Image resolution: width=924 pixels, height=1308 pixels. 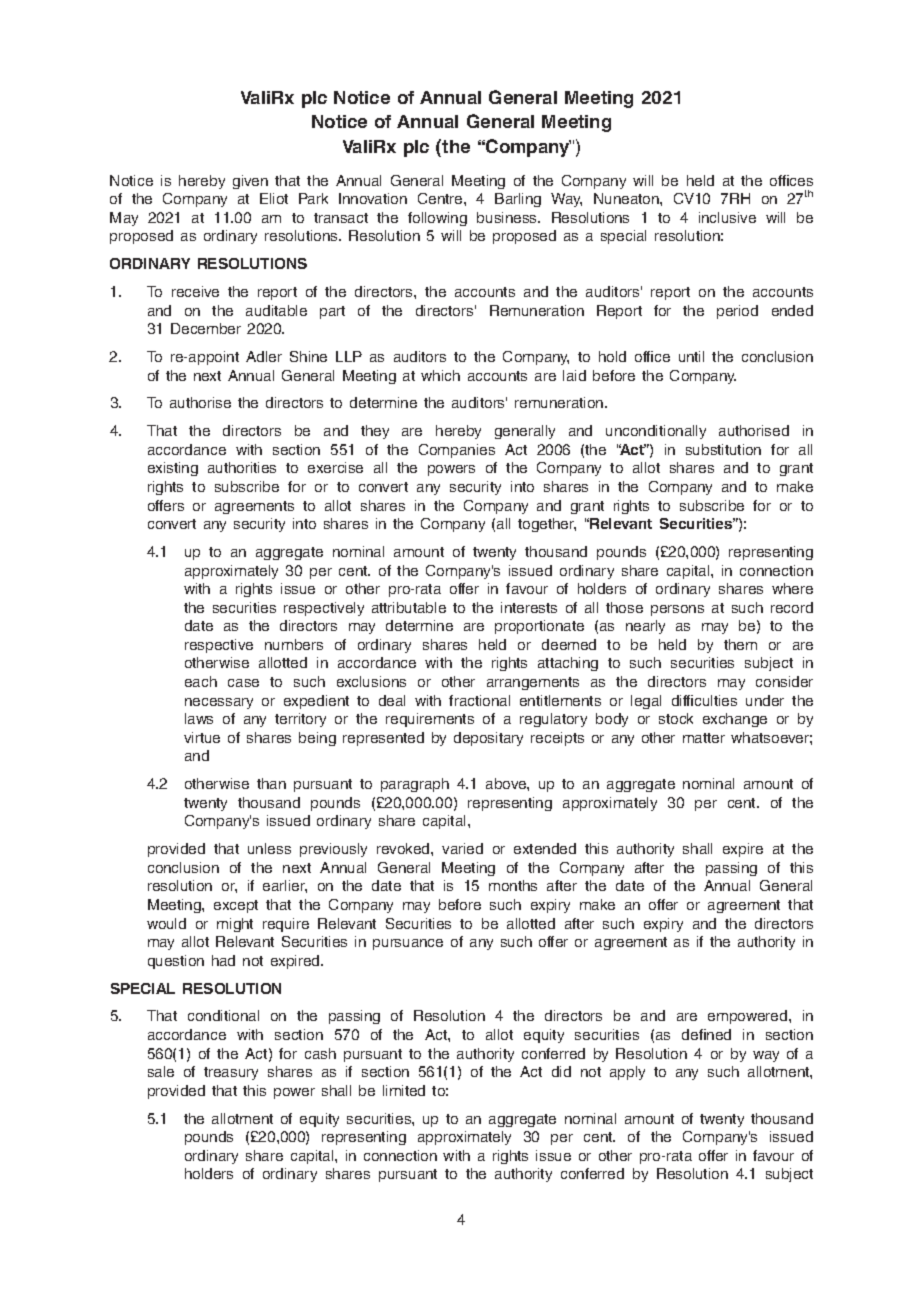 What do you see at coordinates (269, 848) in the document?
I see `unless` at bounding box center [269, 848].
